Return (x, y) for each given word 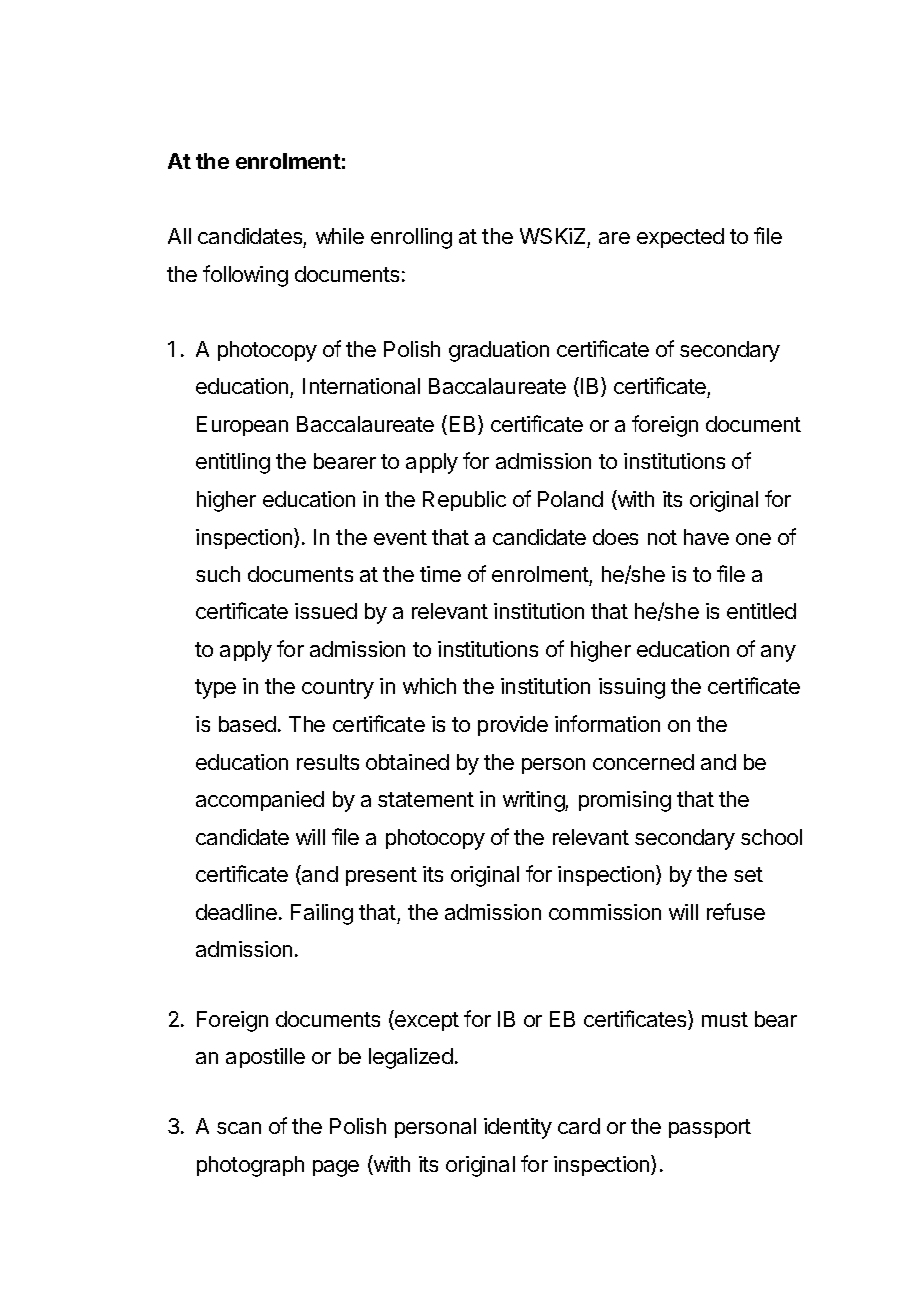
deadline (236, 912)
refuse (736, 911)
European (242, 426)
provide (513, 726)
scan (239, 1128)
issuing (632, 688)
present (381, 876)
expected (680, 238)
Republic (464, 501)
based (247, 724)
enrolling (411, 238)
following (245, 276)
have (706, 537)
